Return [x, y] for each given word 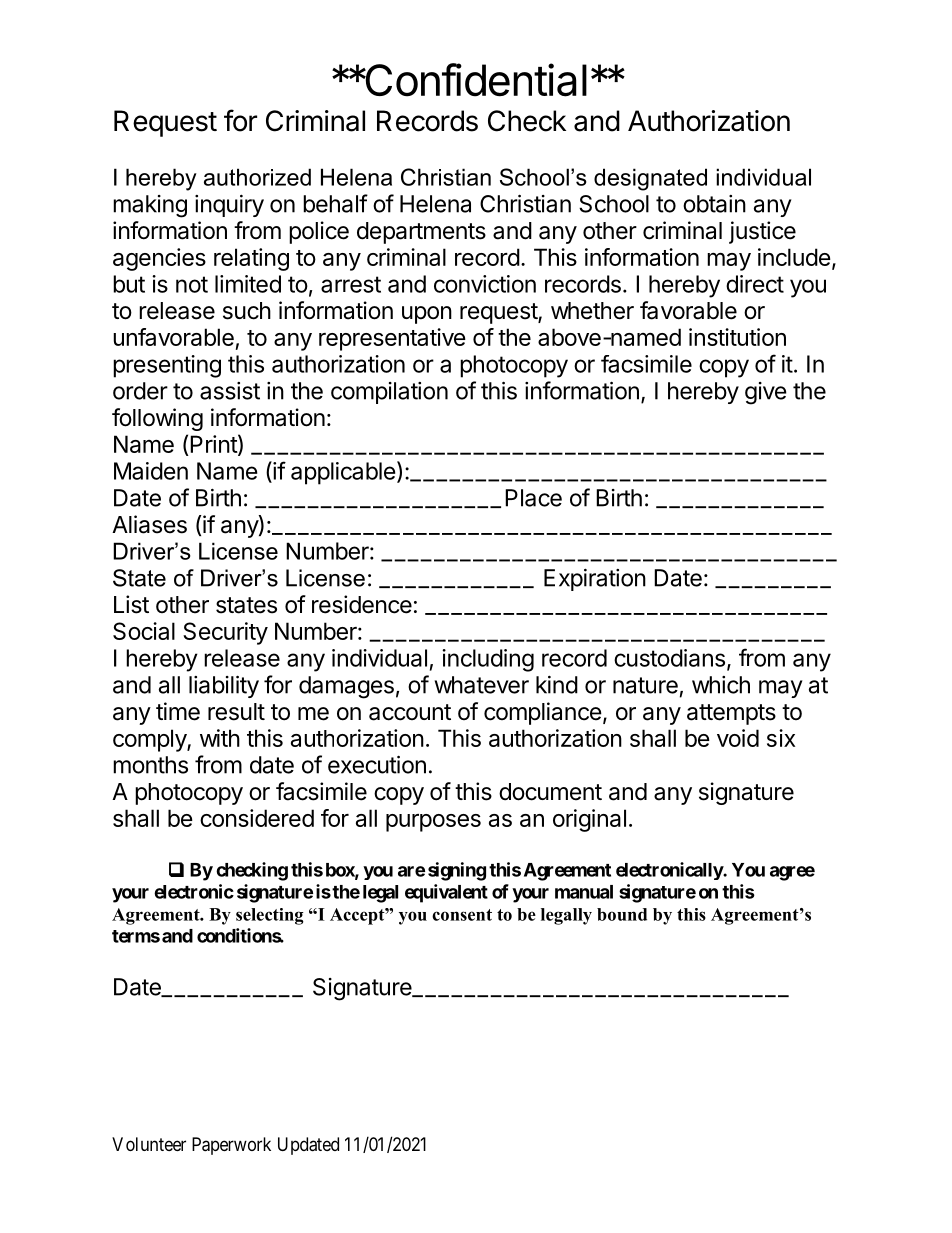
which [721, 685]
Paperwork [231, 1146]
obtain [714, 204]
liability [224, 686]
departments [421, 233]
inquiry [229, 206]
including [488, 660]
